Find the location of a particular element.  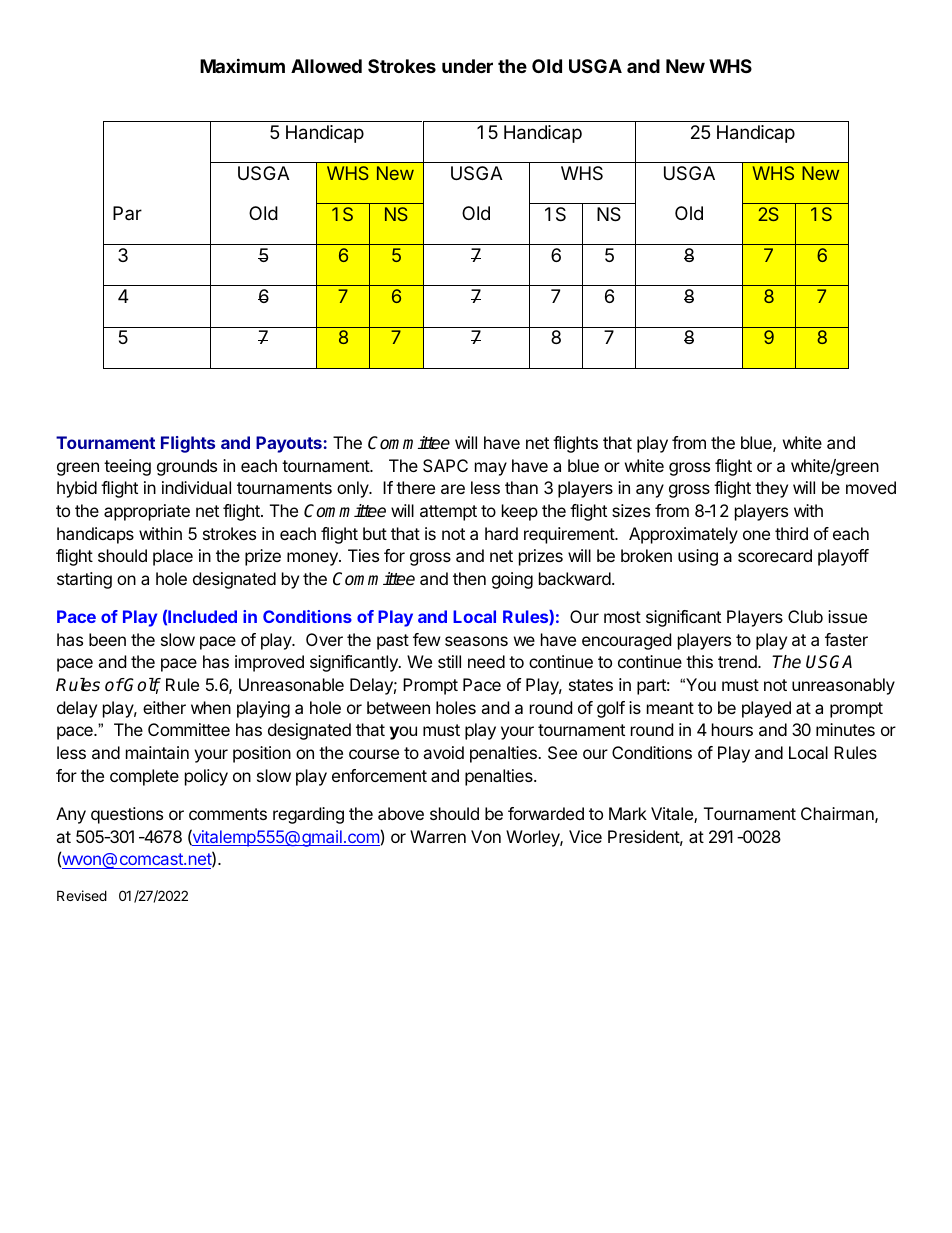

between is located at coordinates (398, 707).
